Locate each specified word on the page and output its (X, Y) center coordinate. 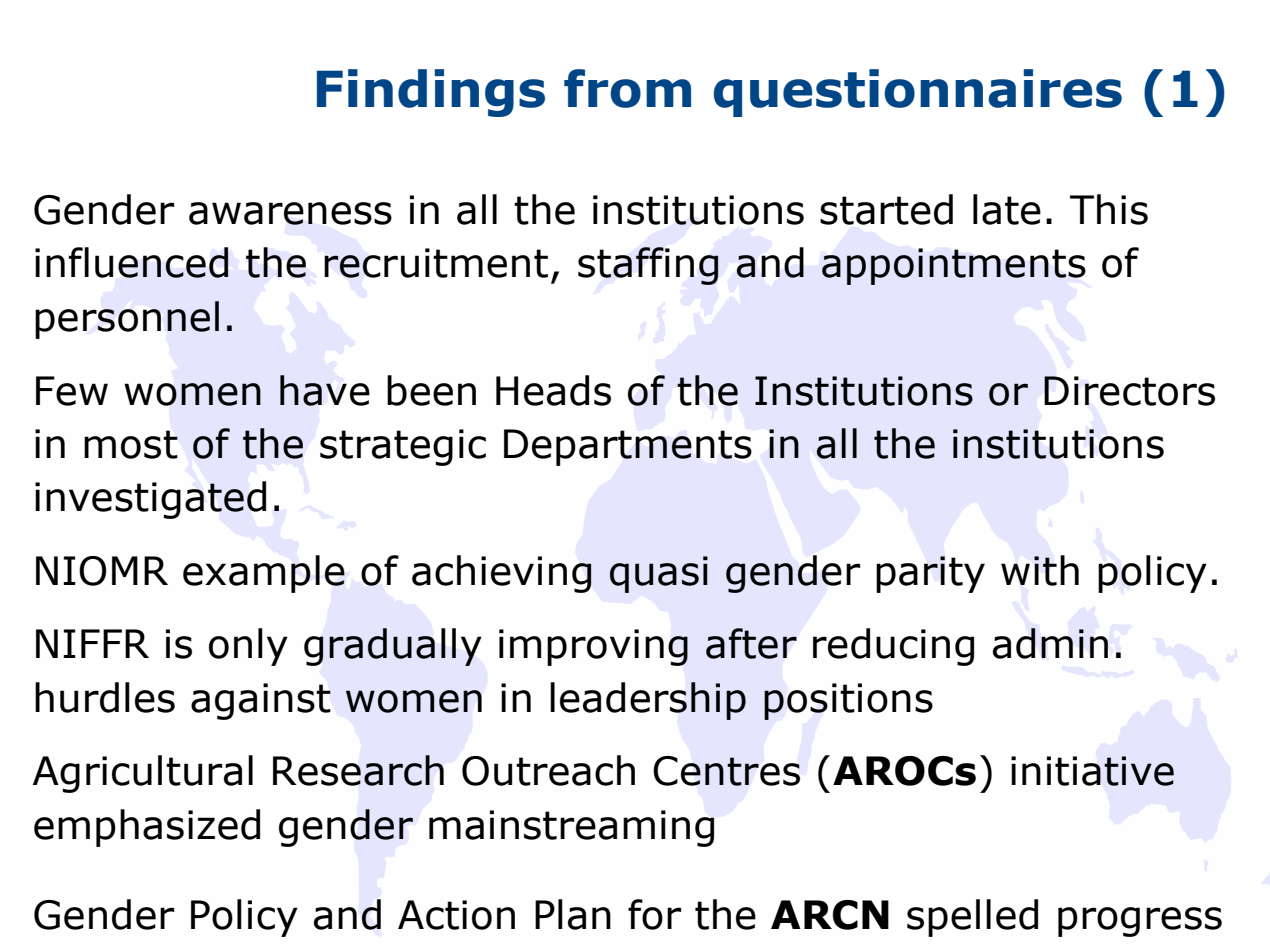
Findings (431, 93)
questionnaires (918, 93)
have (325, 390)
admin (1050, 643)
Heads (553, 390)
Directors (1129, 391)
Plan (573, 914)
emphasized (147, 828)
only (248, 647)
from (627, 88)
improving (593, 647)
